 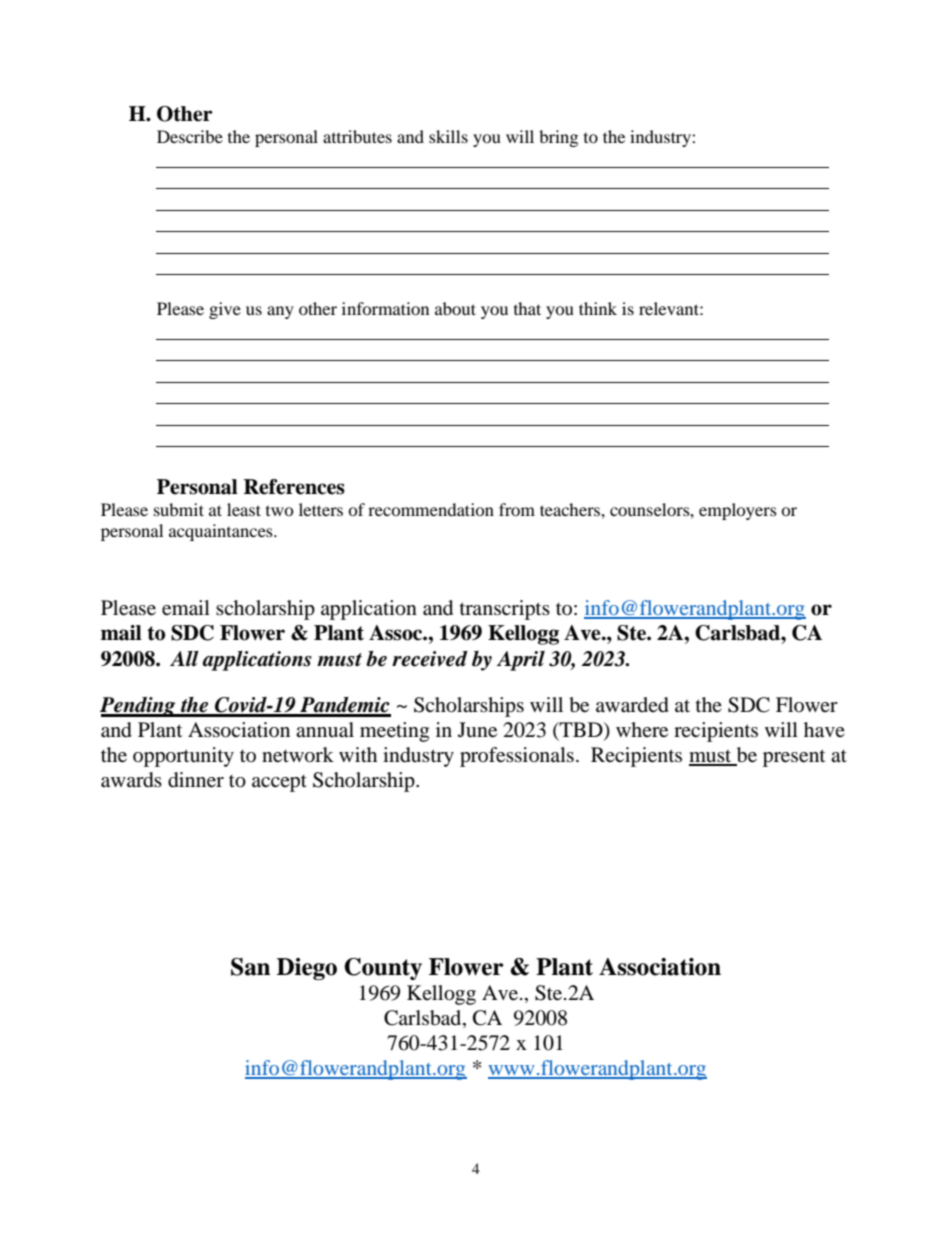 I want to click on San, so click(x=250, y=967).
